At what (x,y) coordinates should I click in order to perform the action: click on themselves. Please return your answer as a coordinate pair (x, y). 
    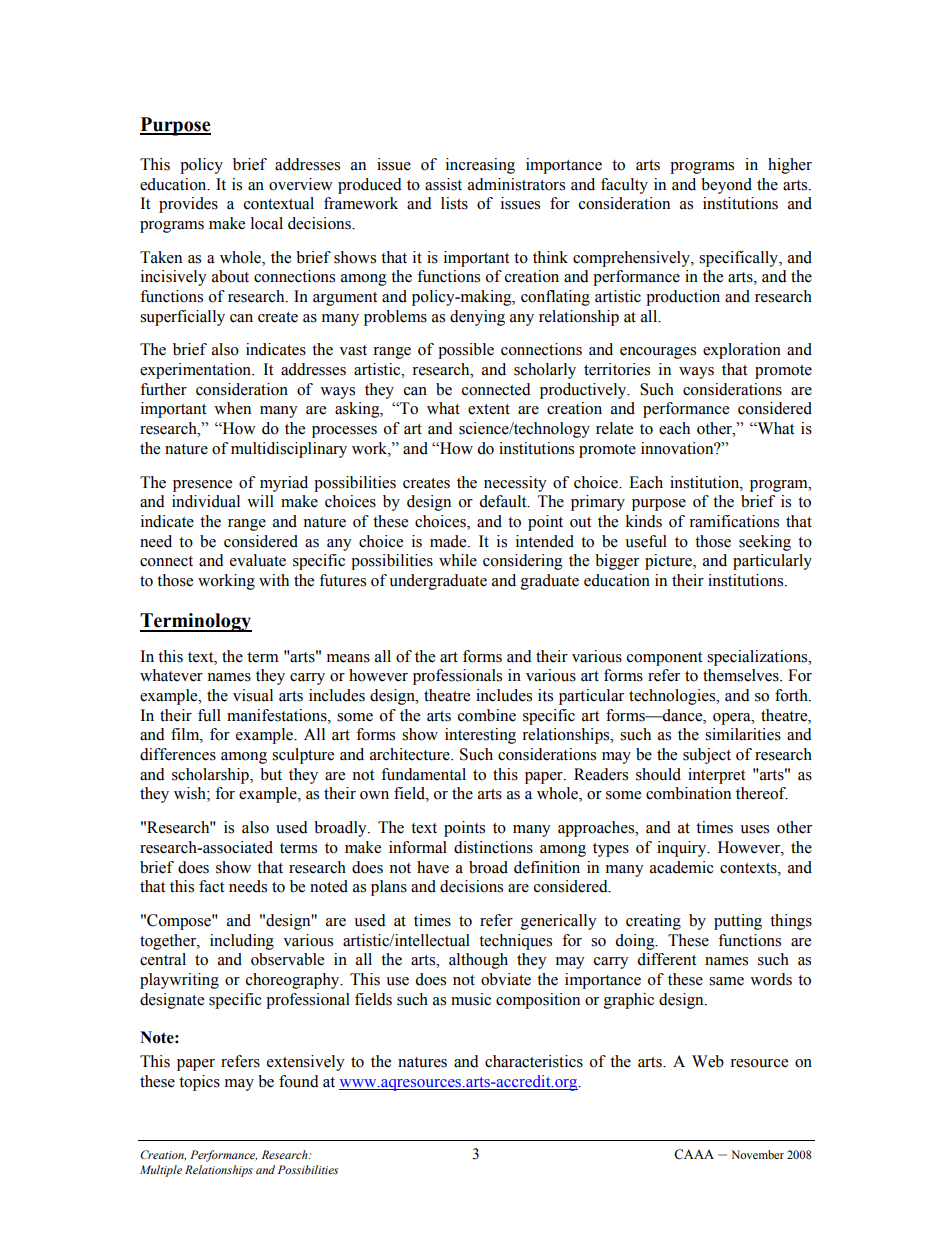
    Looking at the image, I should click on (742, 675).
